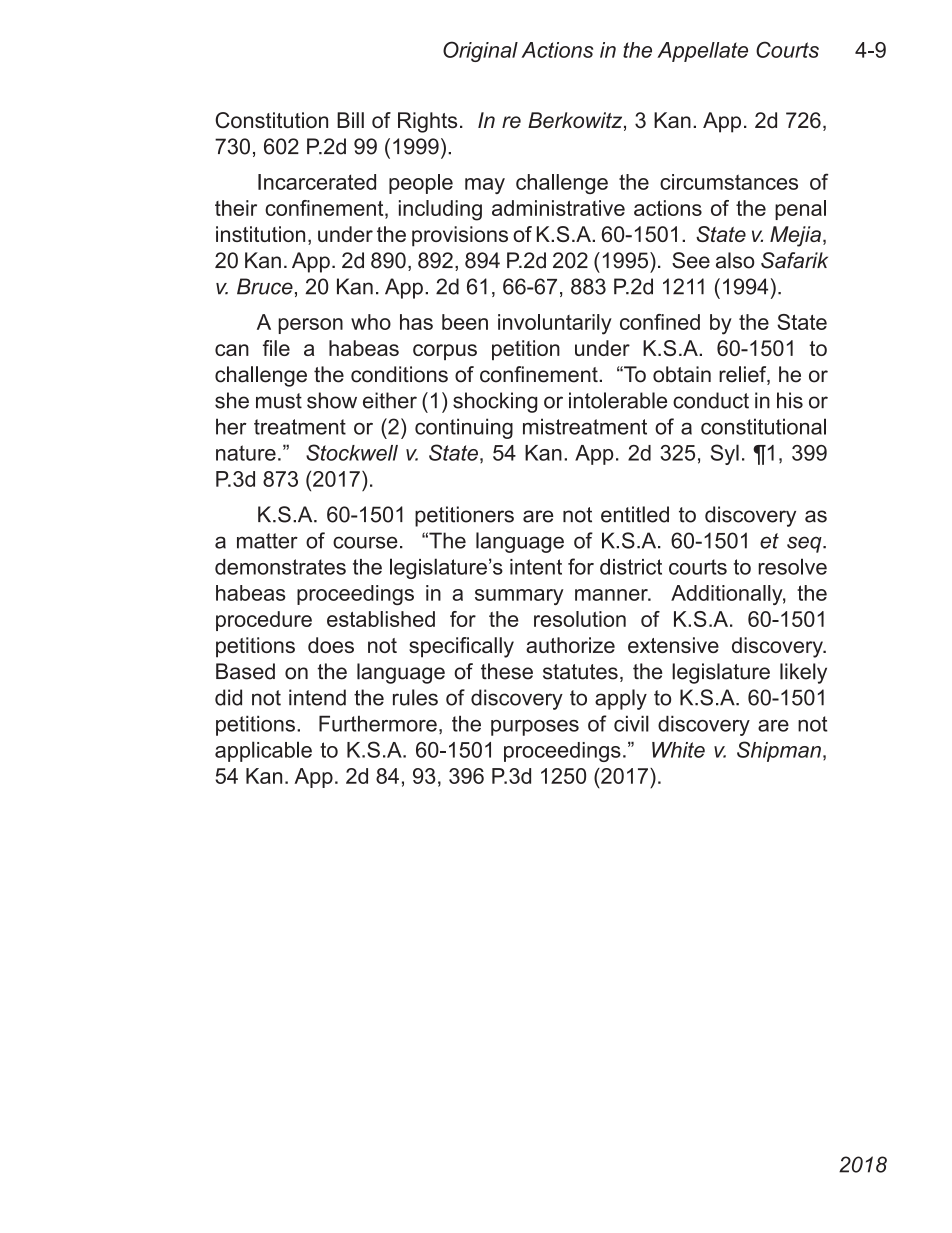 Image resolution: width=952 pixels, height=1233 pixels. I want to click on Bruce, so click(265, 286).
